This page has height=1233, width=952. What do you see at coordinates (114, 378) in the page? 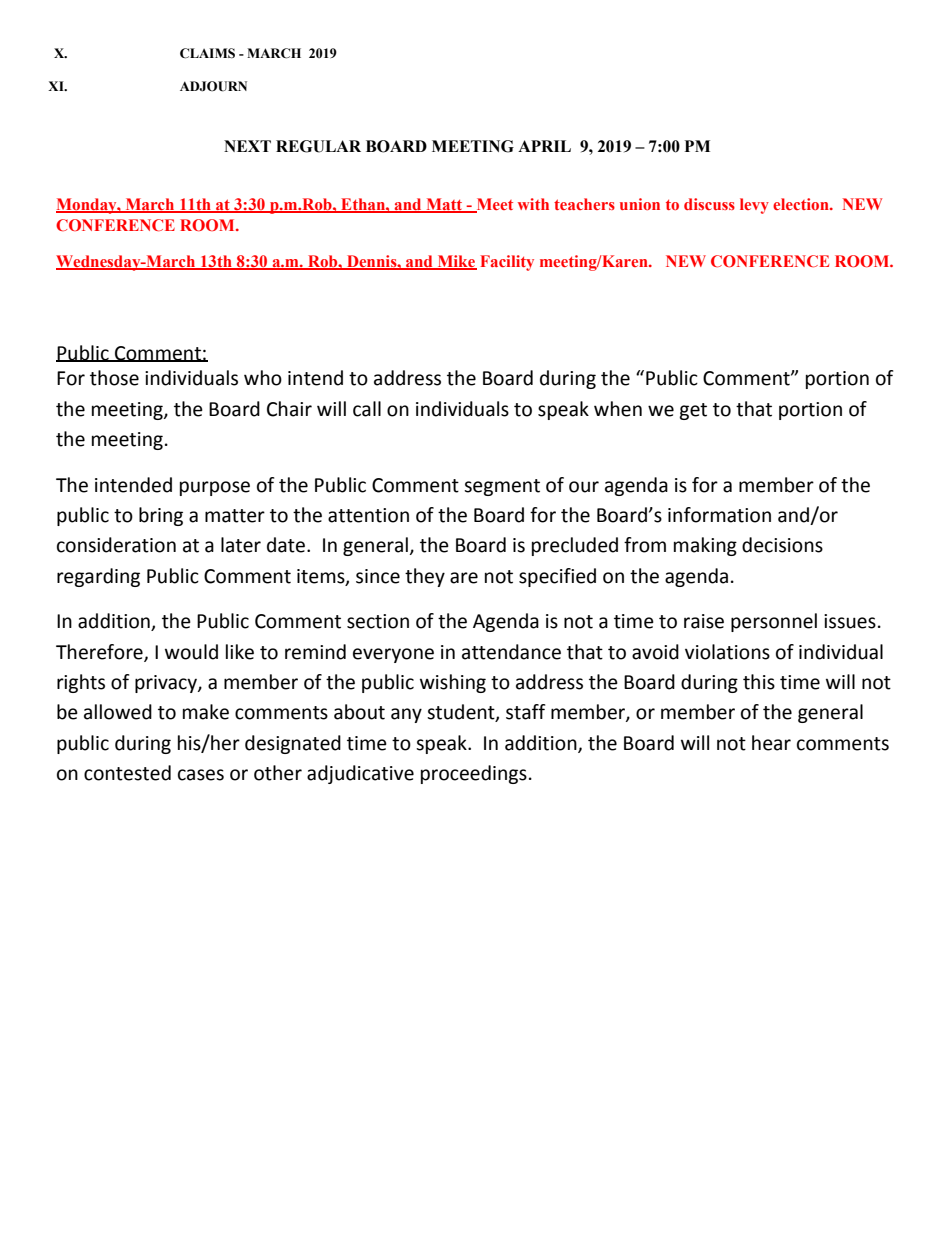
I see `those` at bounding box center [114, 378].
